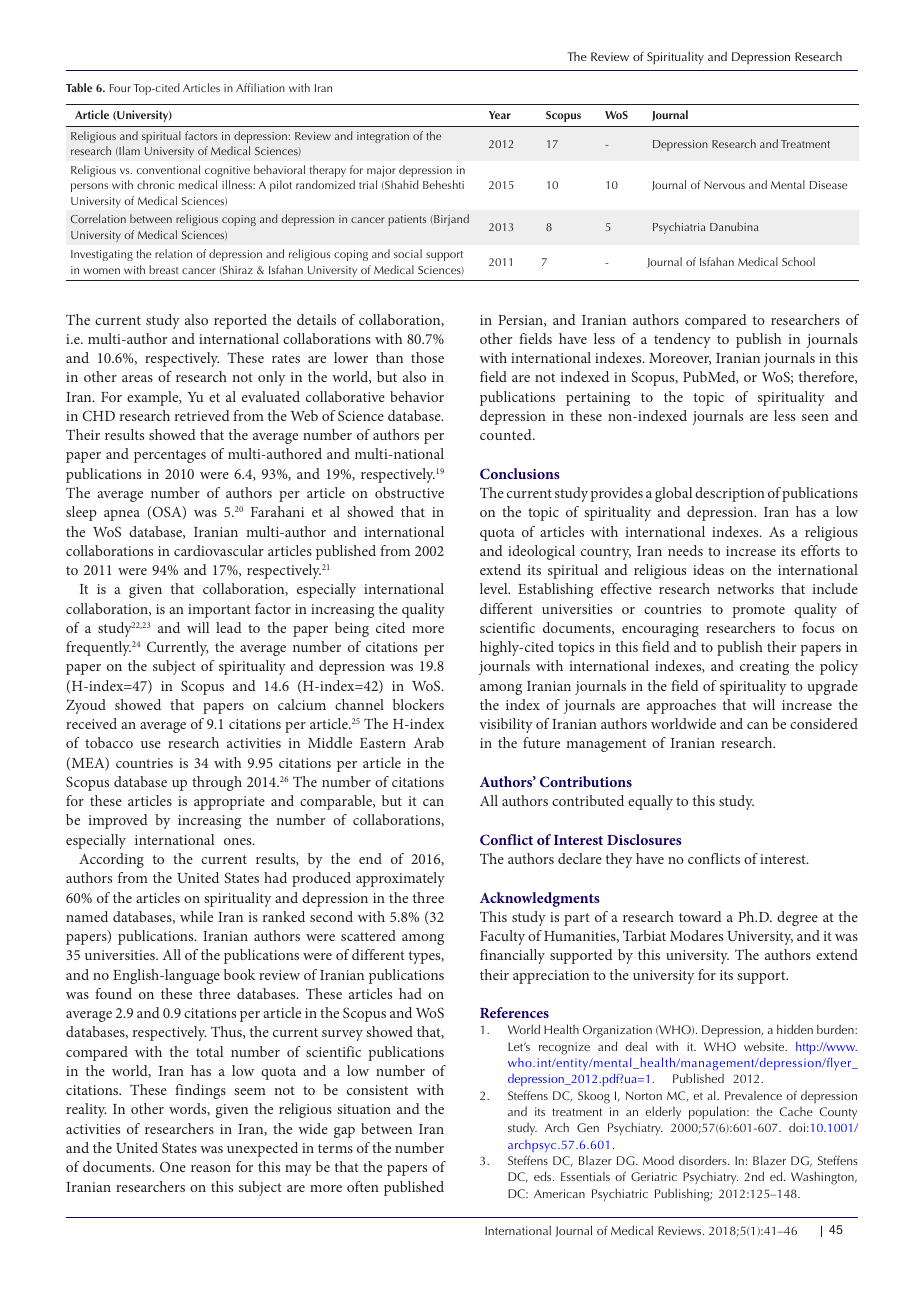 The image size is (924, 1308). I want to click on approximately, so click(400, 879).
